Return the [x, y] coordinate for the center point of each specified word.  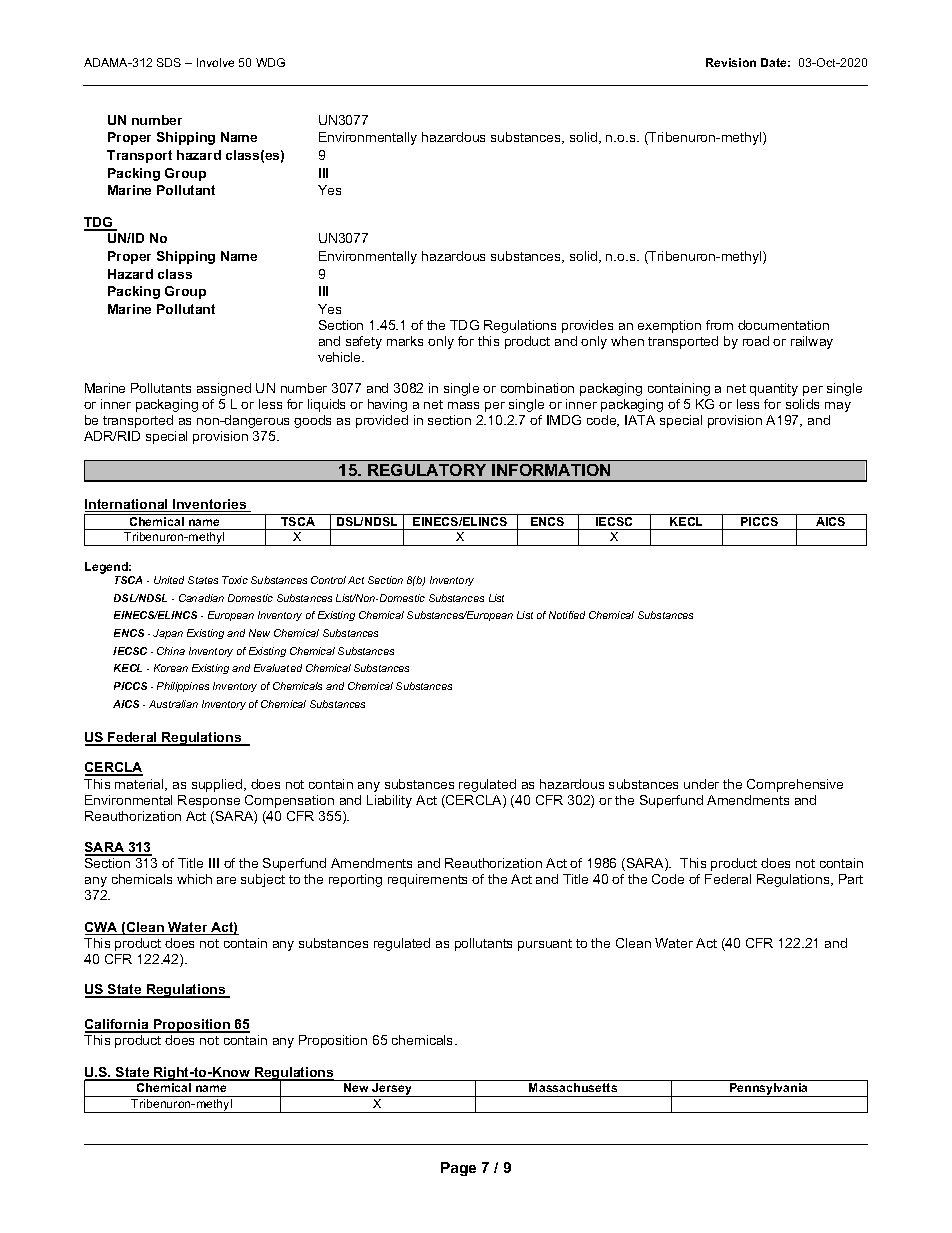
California [118, 1026]
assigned [224, 389]
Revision [731, 62]
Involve [215, 62]
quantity [774, 389]
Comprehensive [795, 785]
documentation [783, 325]
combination [537, 388]
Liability [389, 801]
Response [209, 801]
